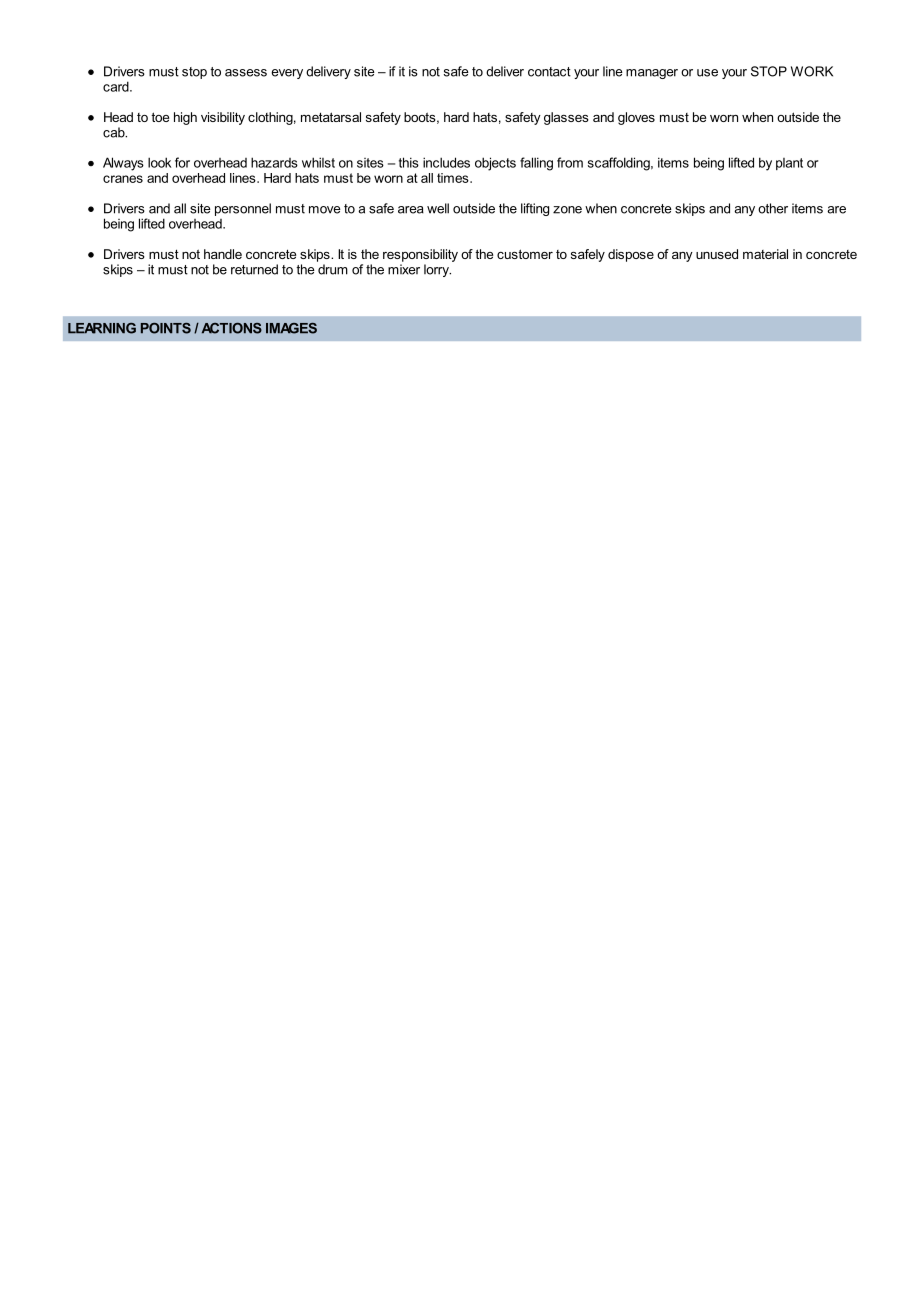 The height and width of the page is (1308, 924). Describe the element at coordinates (185, 118) in the page. I see `high` at that location.
